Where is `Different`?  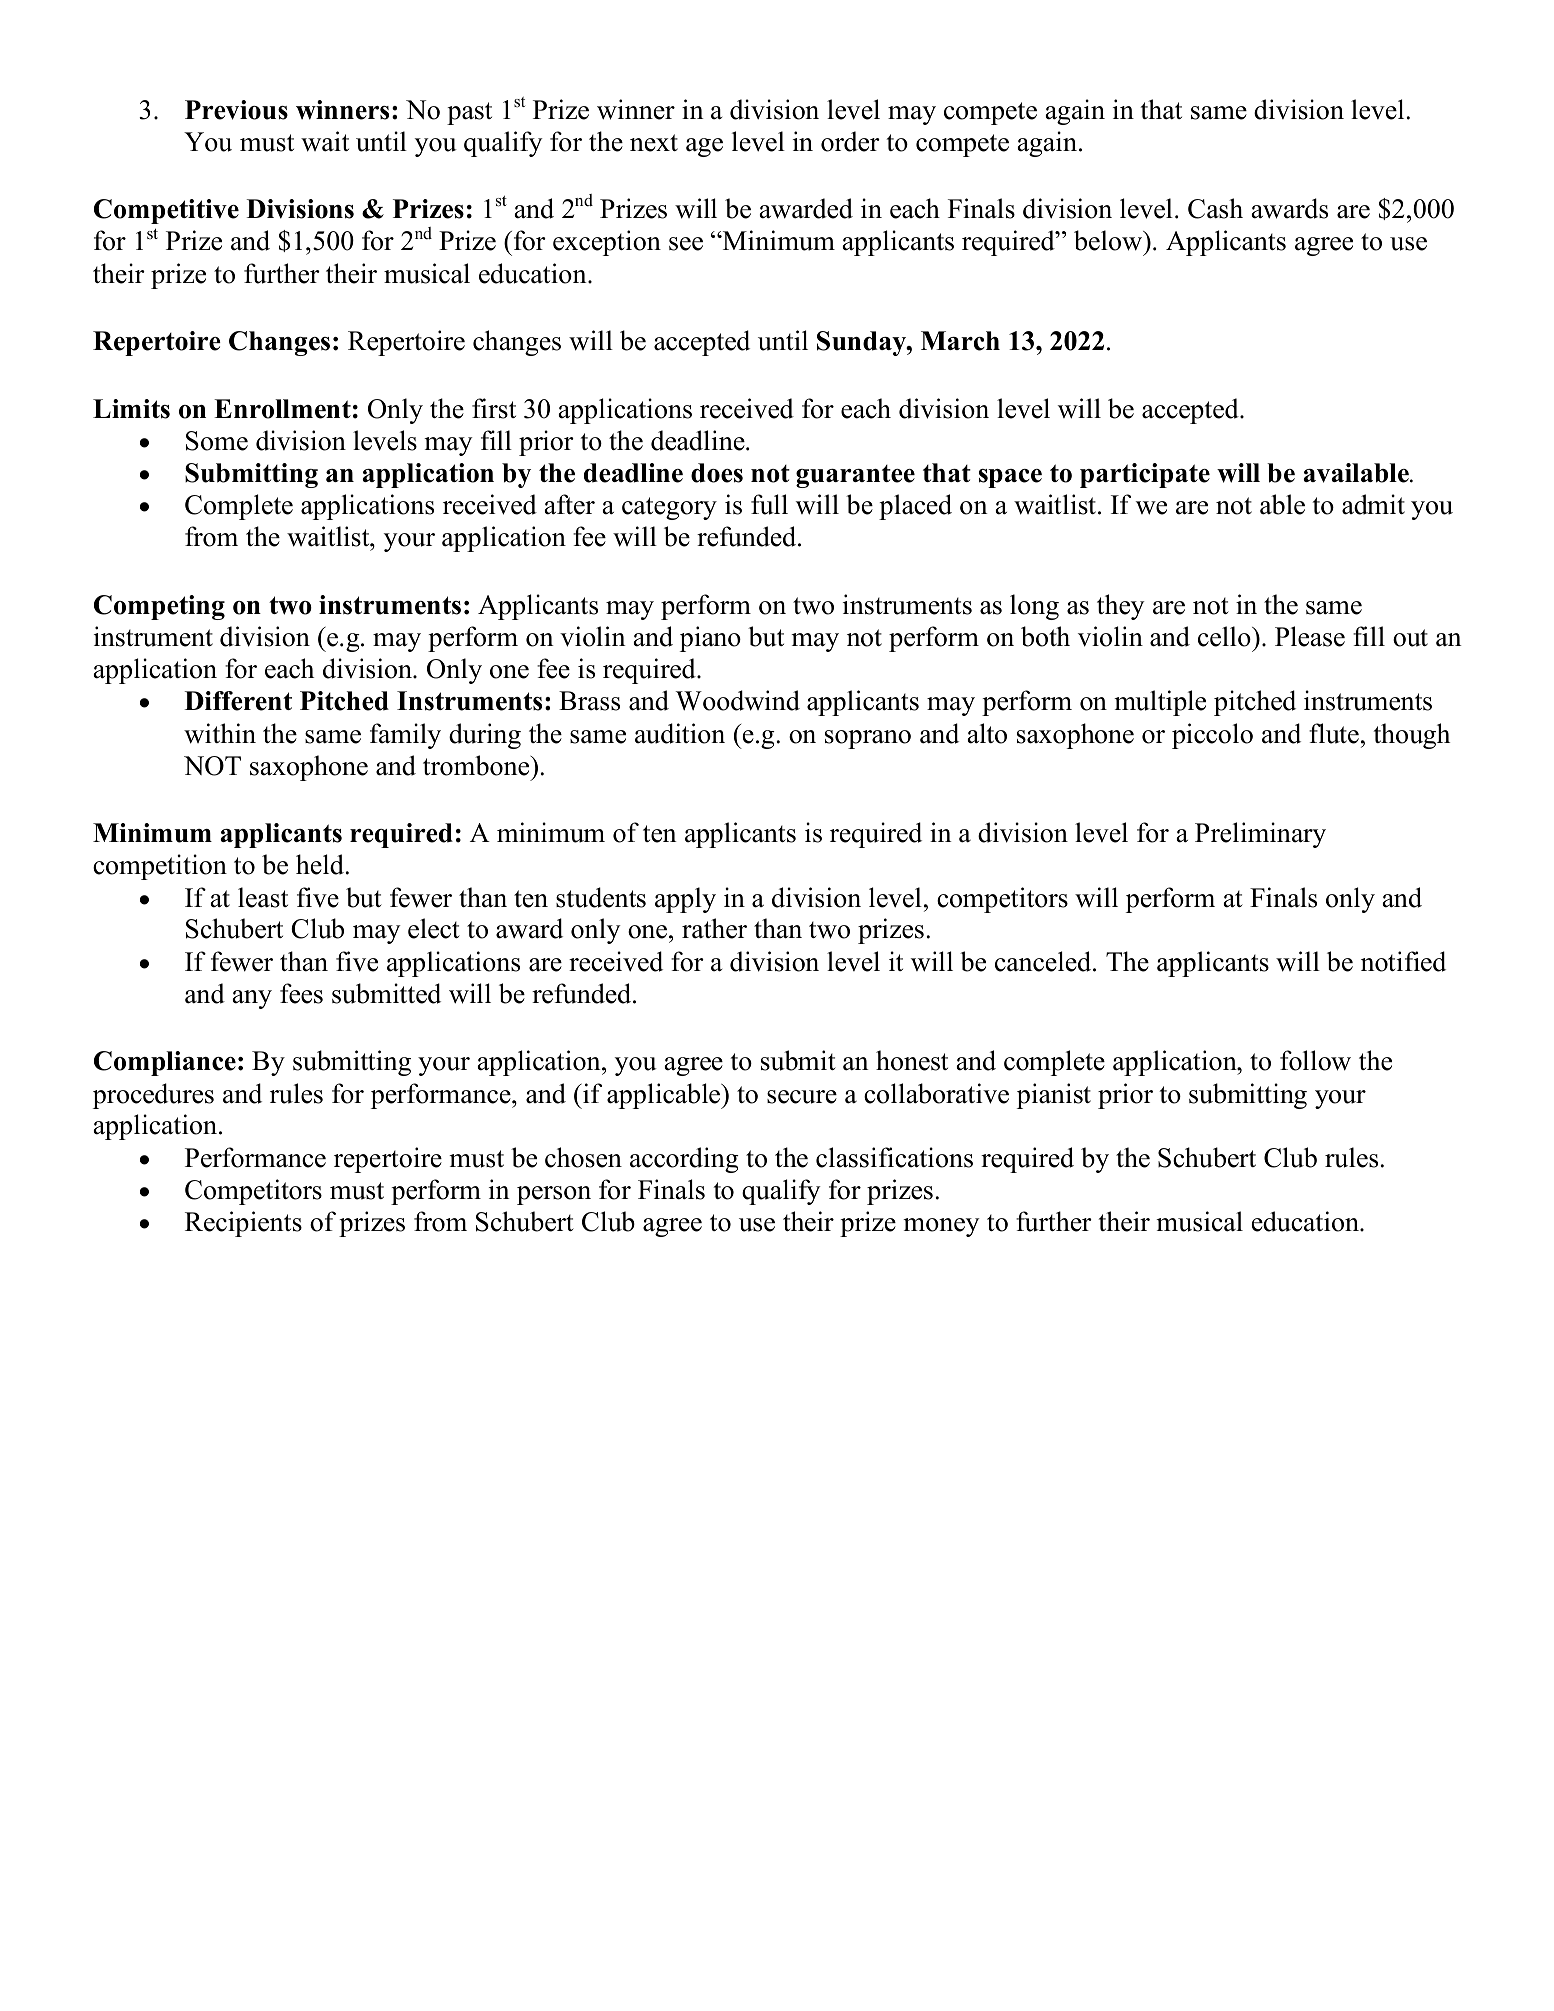
Different is located at coordinates (238, 701).
